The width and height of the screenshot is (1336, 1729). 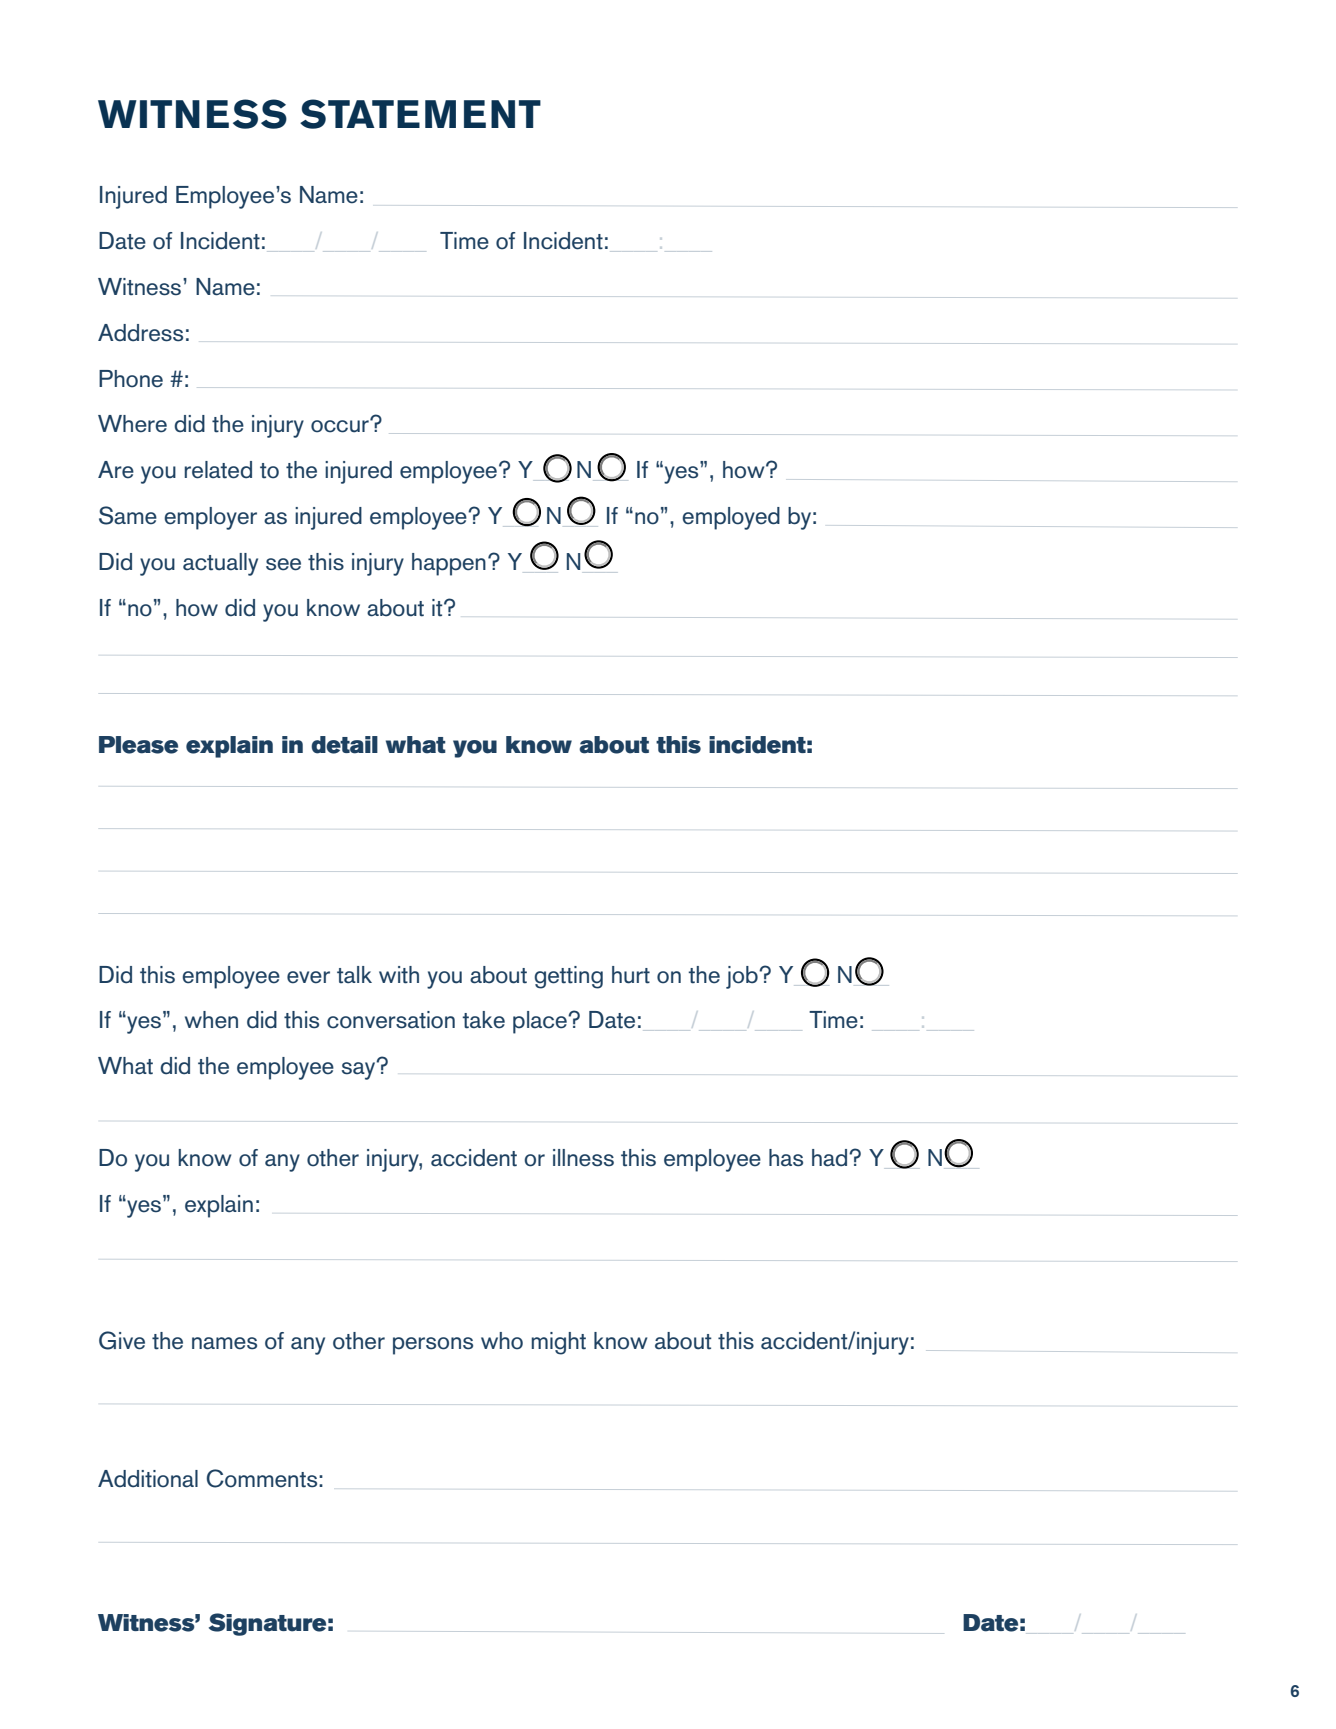 I want to click on Additional, so click(x=148, y=1479).
